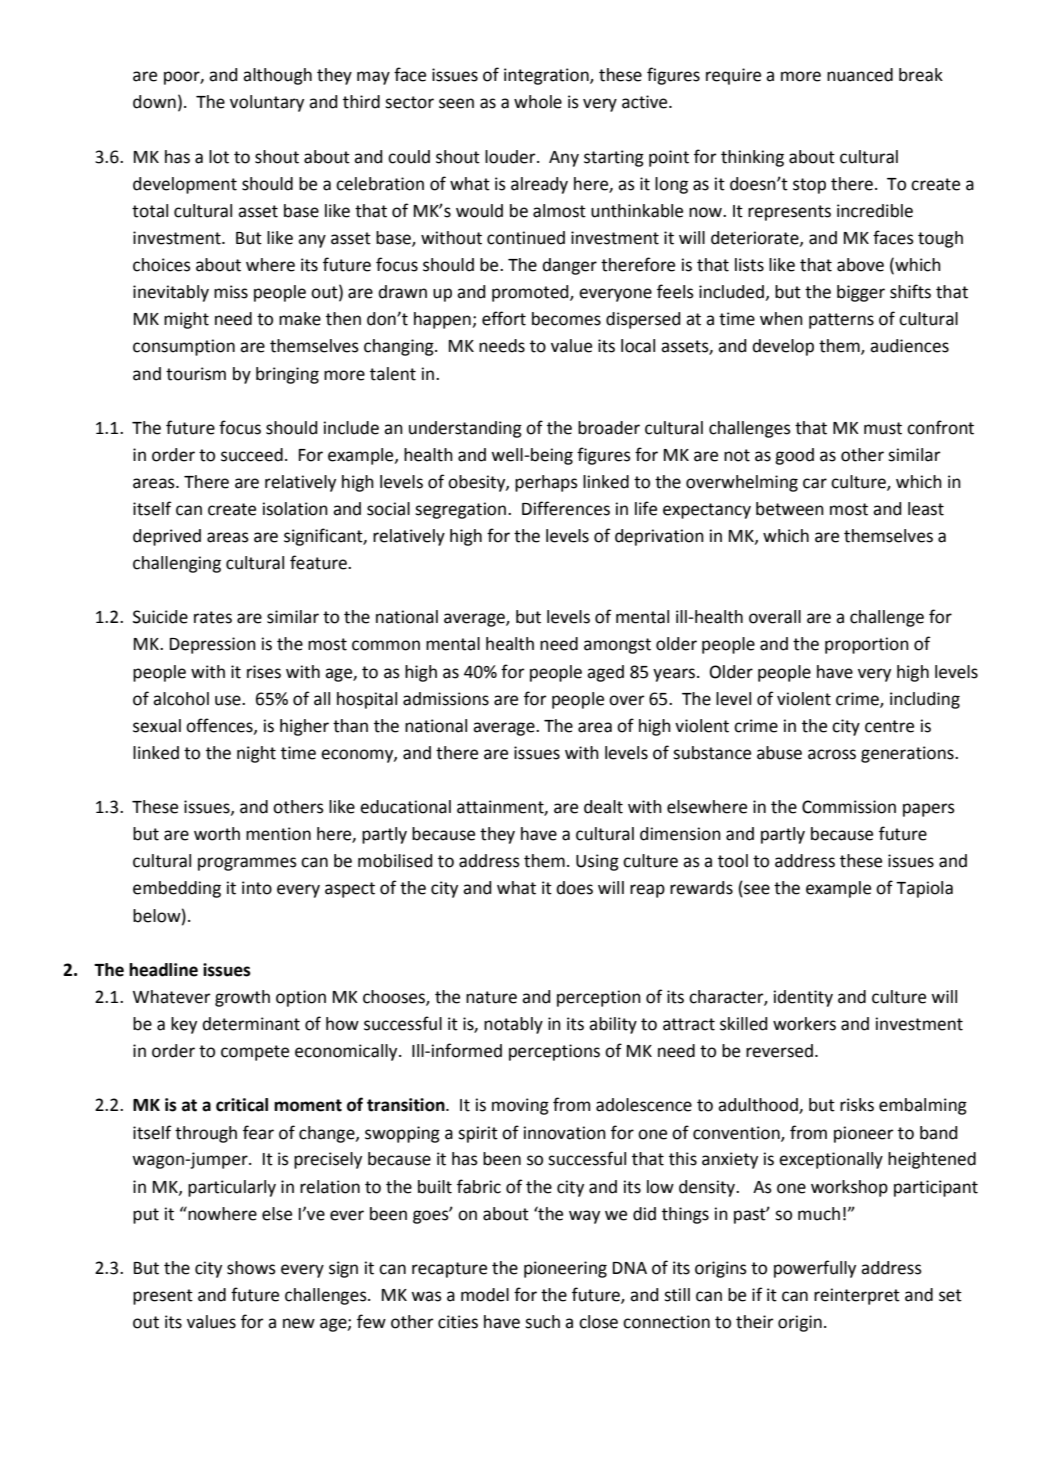 This page has height=1478, width=1044. What do you see at coordinates (513, 1025) in the page?
I see `notably` at bounding box center [513, 1025].
